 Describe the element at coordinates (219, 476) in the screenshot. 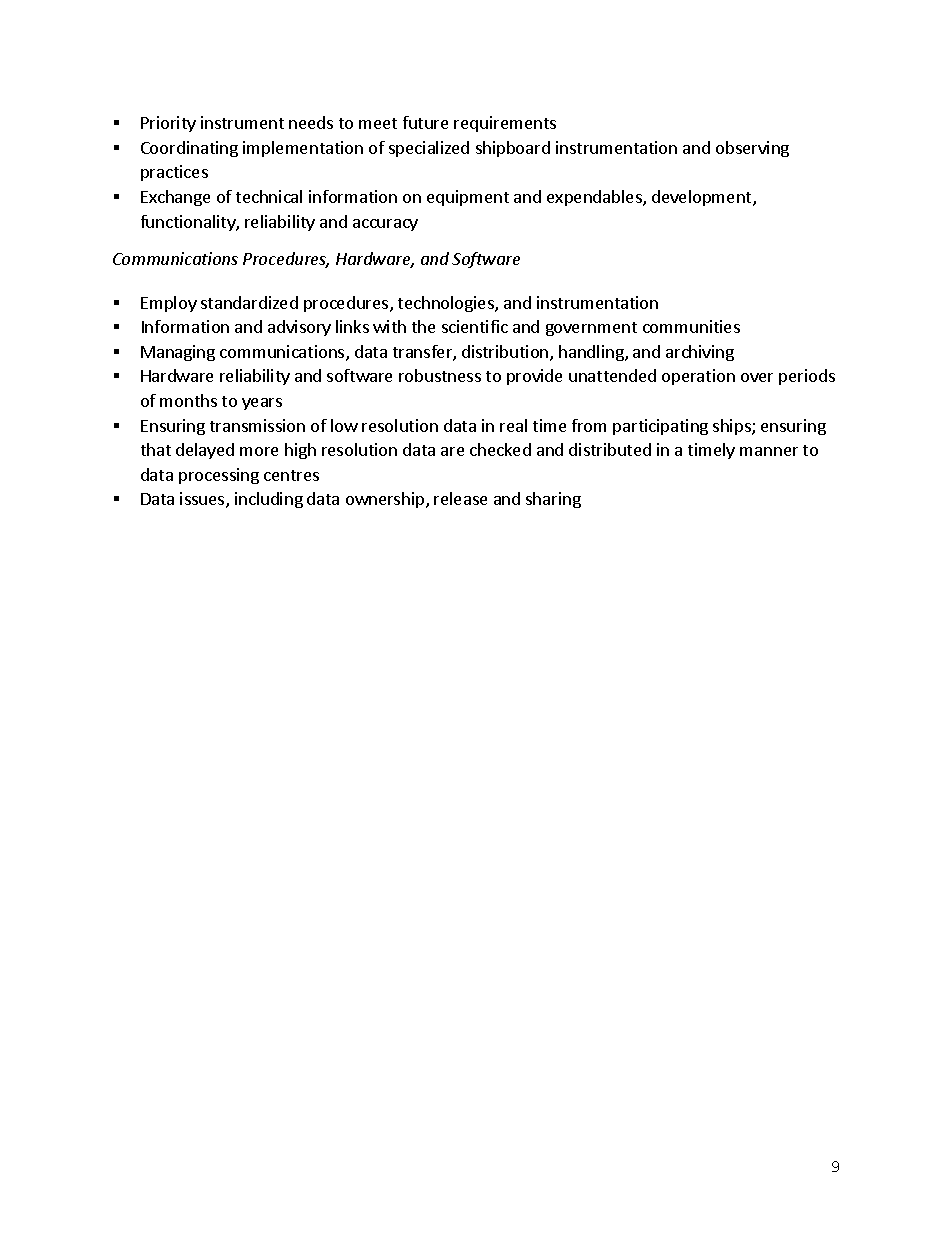

I see `processing` at that location.
